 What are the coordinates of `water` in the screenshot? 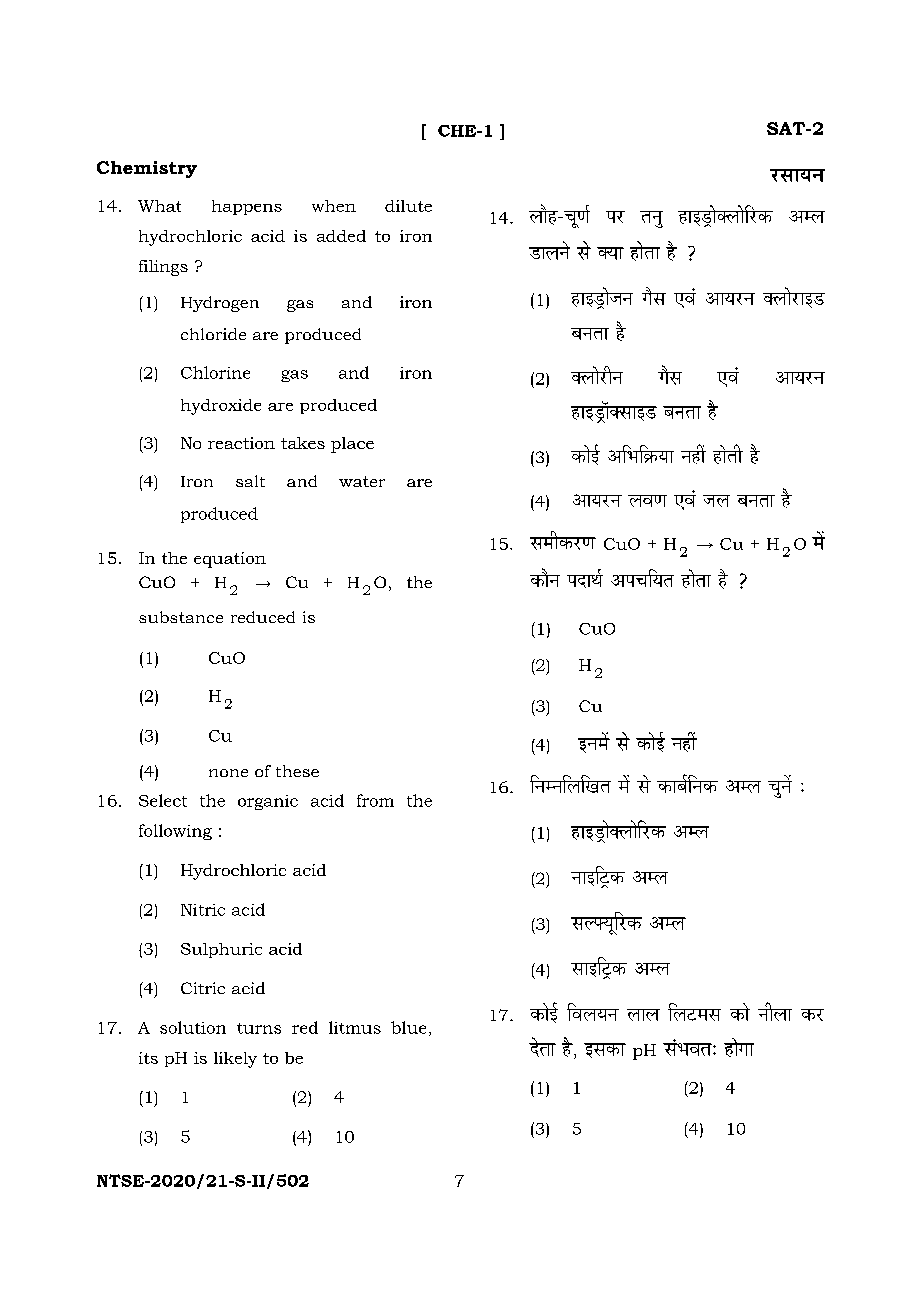 It's located at (362, 481).
